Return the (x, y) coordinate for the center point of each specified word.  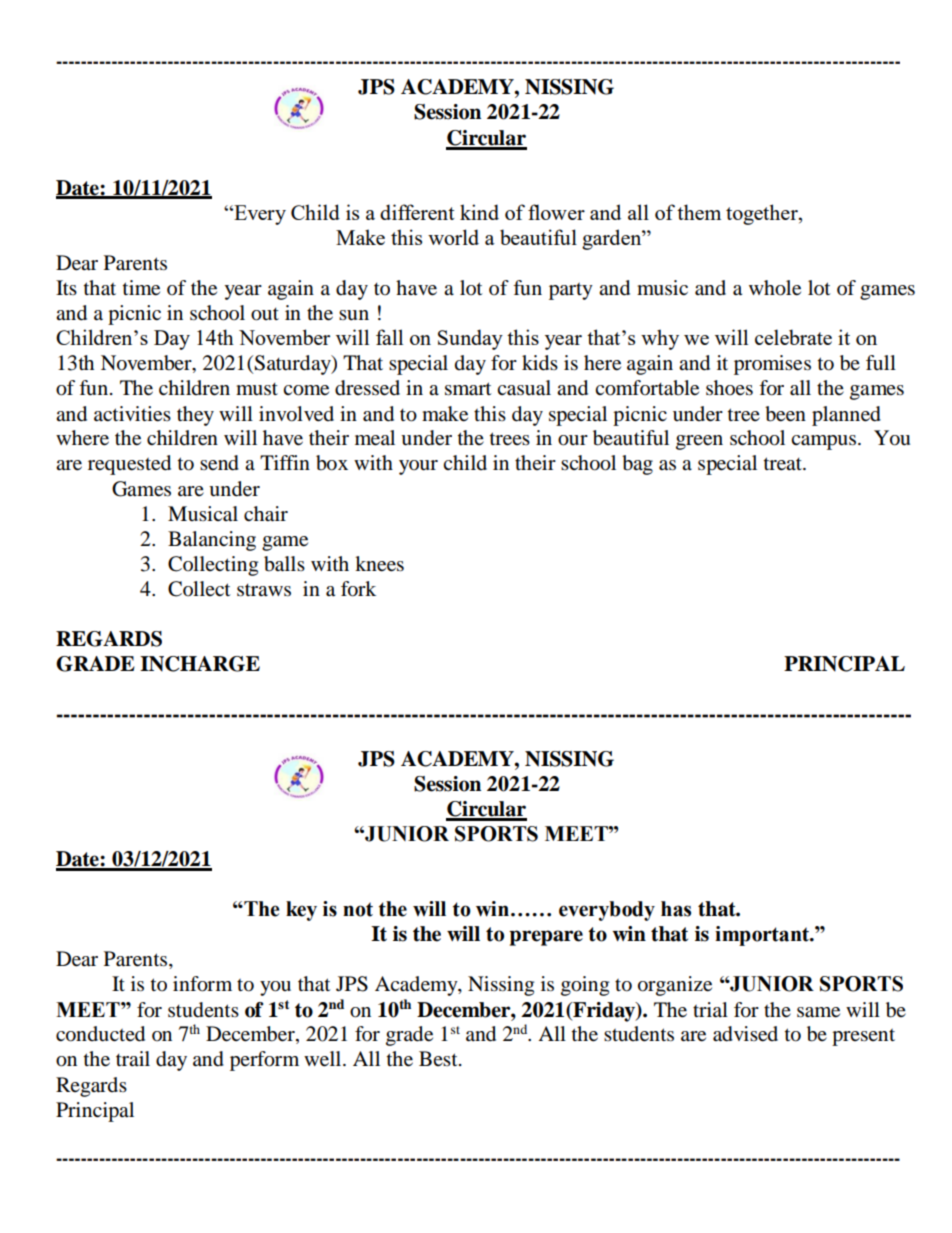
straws (264, 590)
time (141, 288)
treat (784, 464)
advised (745, 1034)
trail (133, 1058)
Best (439, 1058)
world (453, 237)
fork (358, 589)
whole (775, 288)
